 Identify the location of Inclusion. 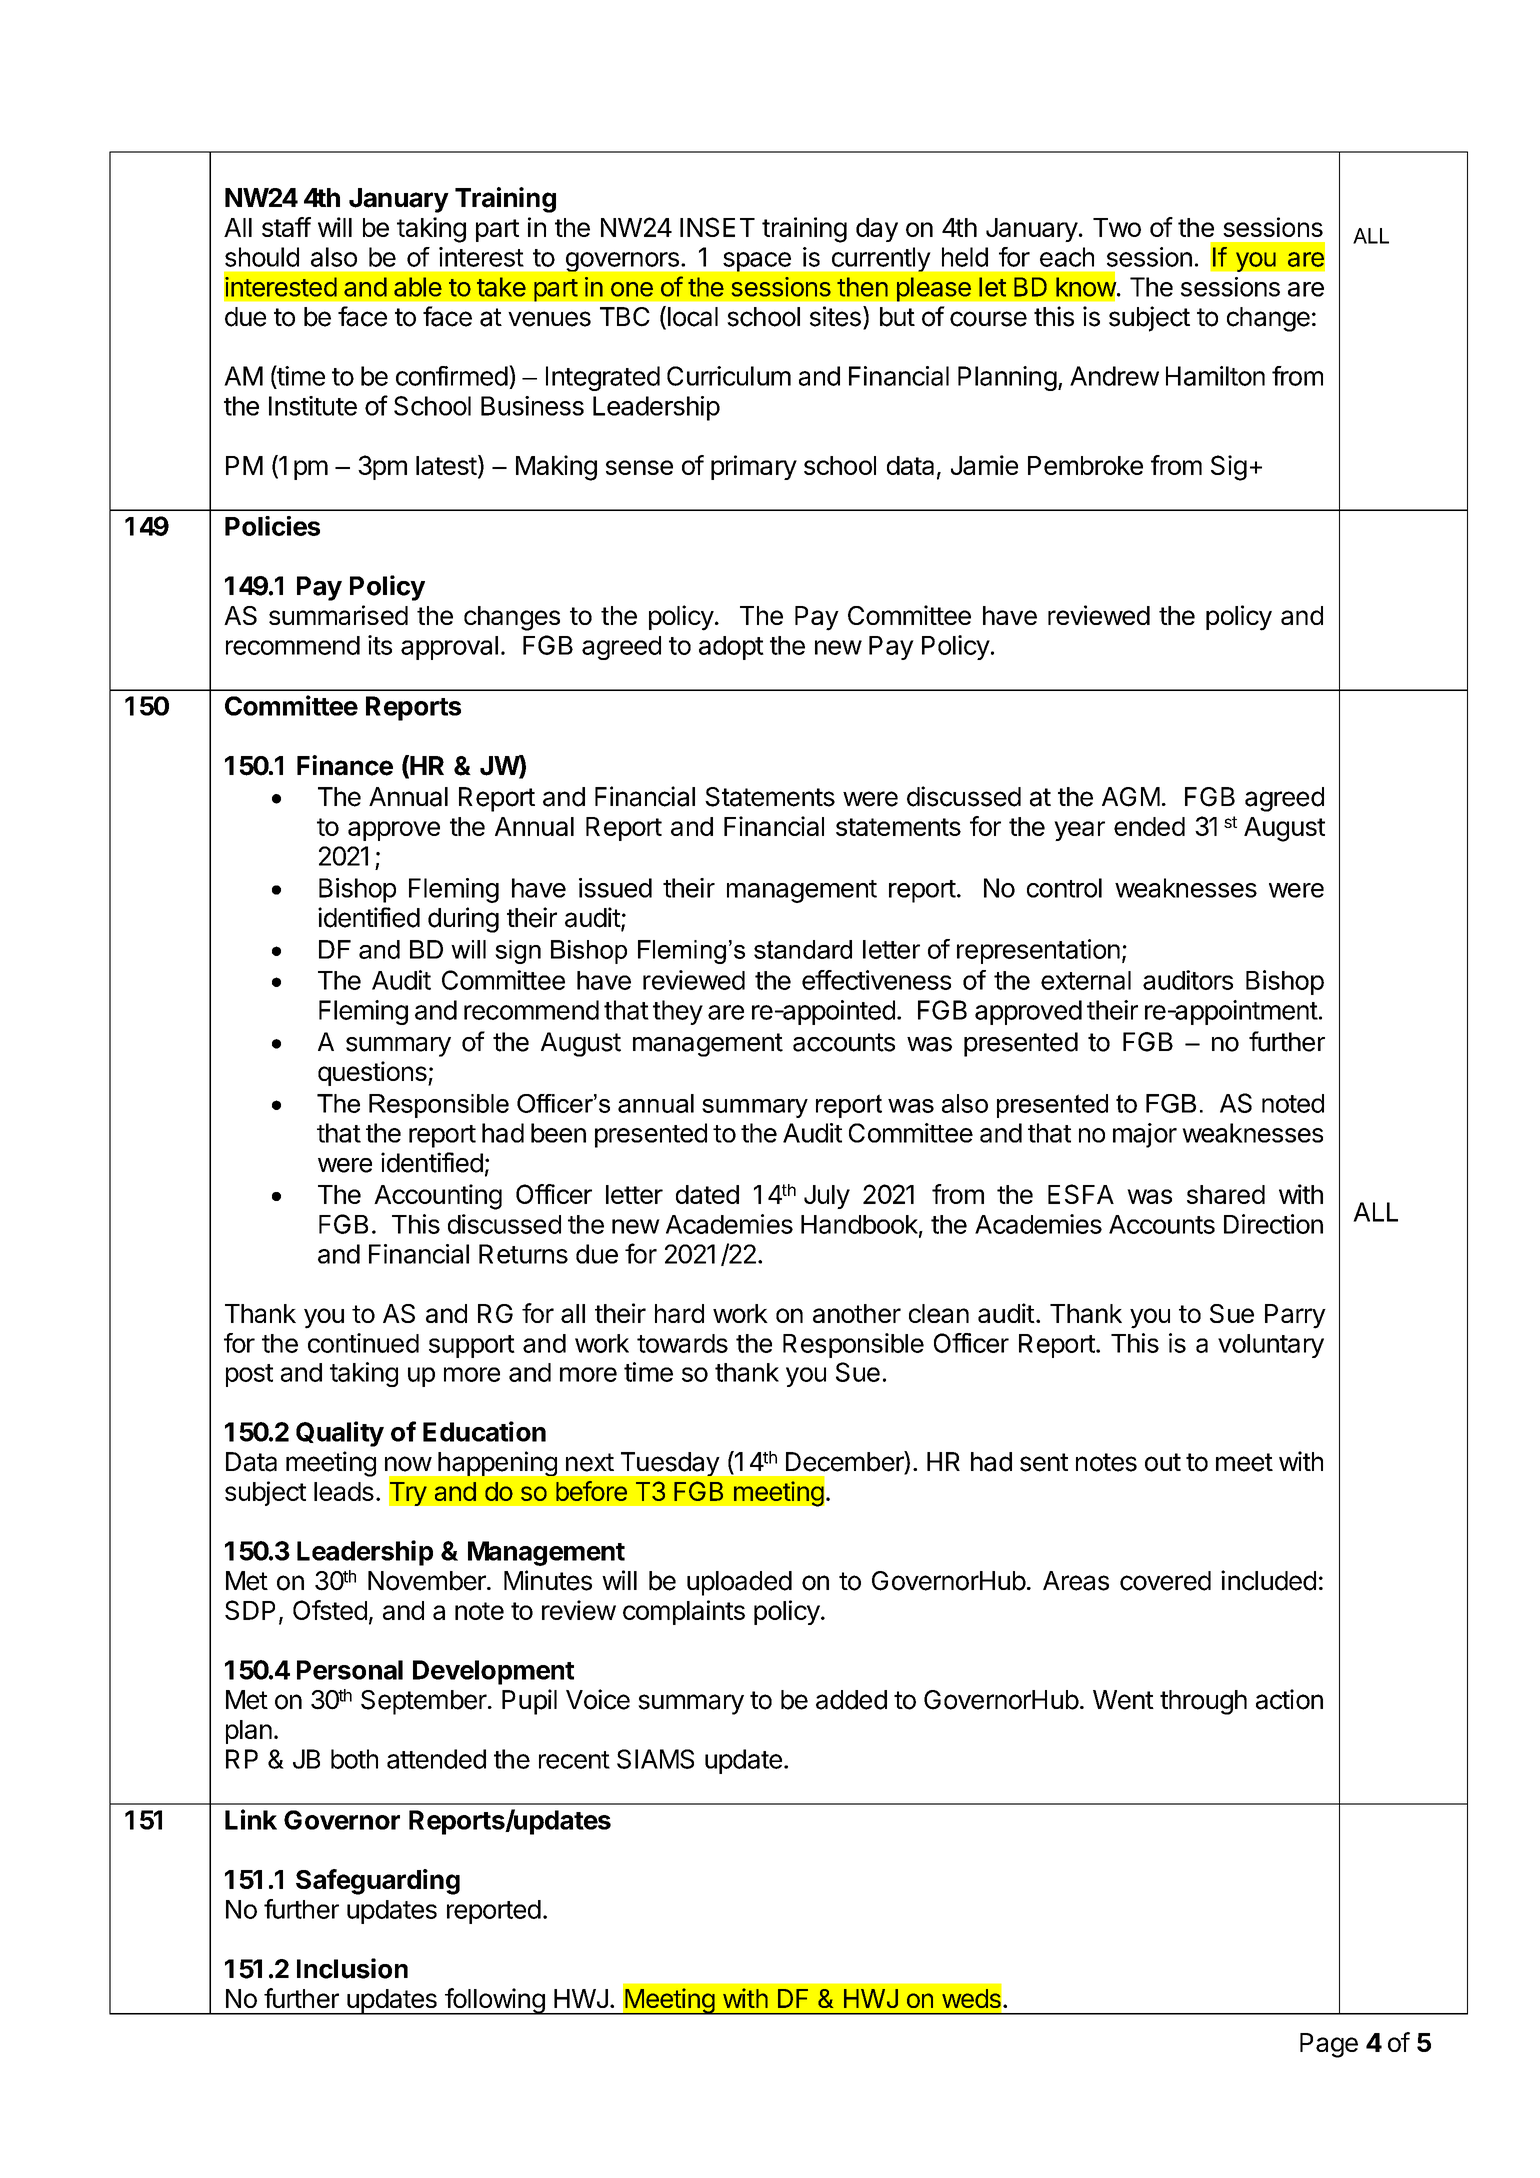
(352, 1968).
